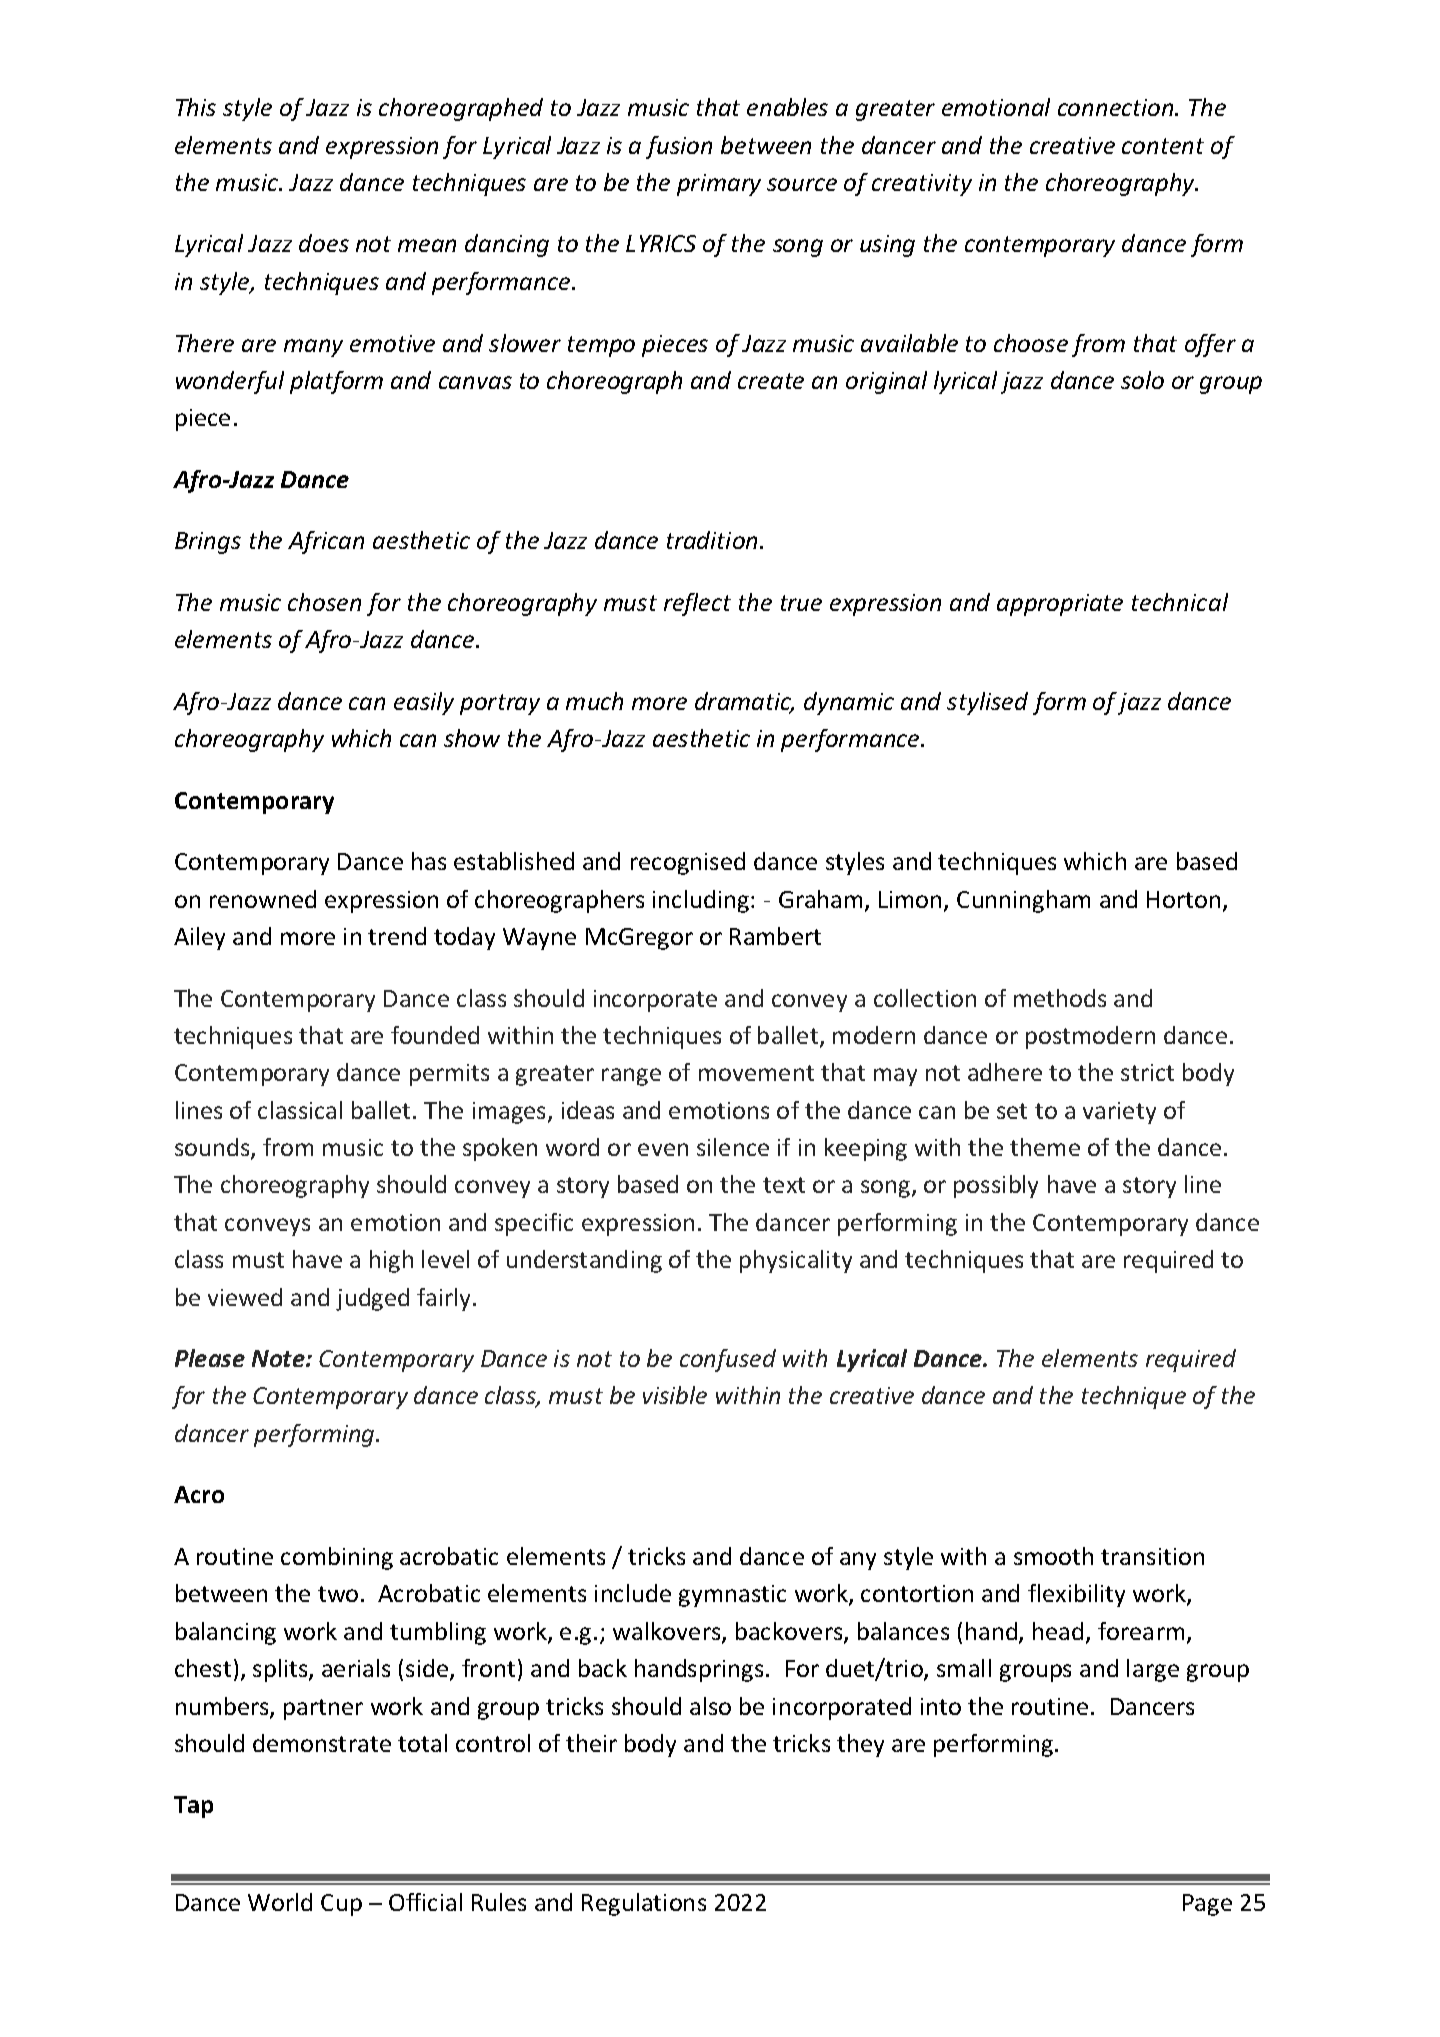 Image resolution: width=1440 pixels, height=2037 pixels. Describe the element at coordinates (756, 1073) in the document. I see `movement` at that location.
